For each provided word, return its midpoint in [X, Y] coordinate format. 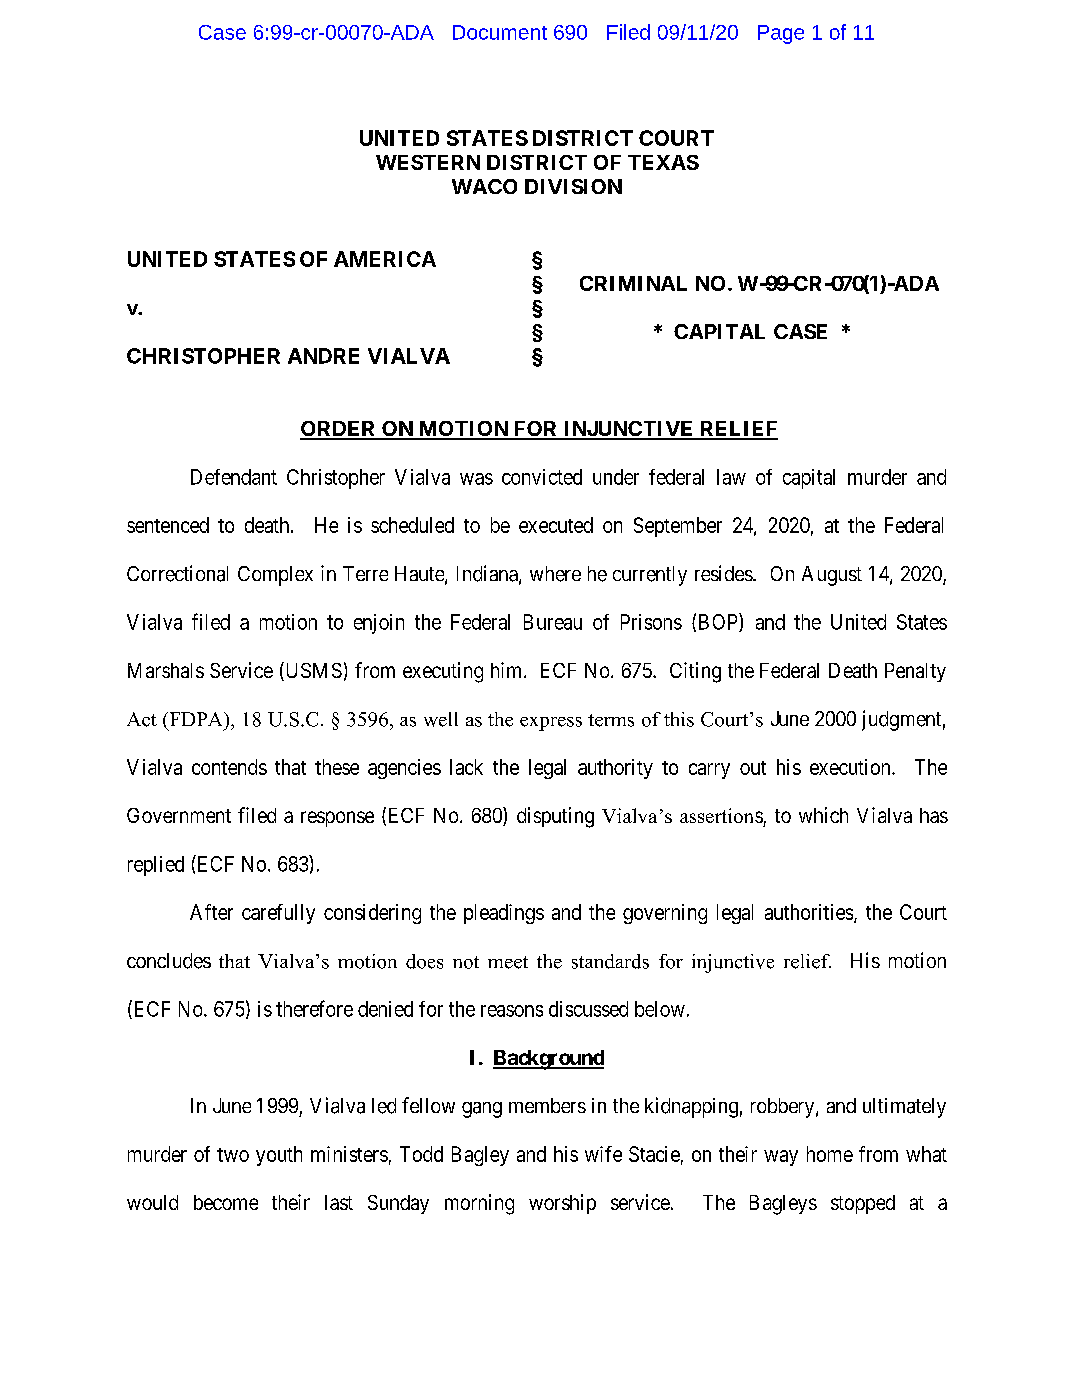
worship [562, 1204]
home [830, 1154]
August [832, 576]
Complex [275, 576]
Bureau [553, 622]
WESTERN [428, 162]
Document [500, 32]
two [233, 1155]
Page [781, 34]
